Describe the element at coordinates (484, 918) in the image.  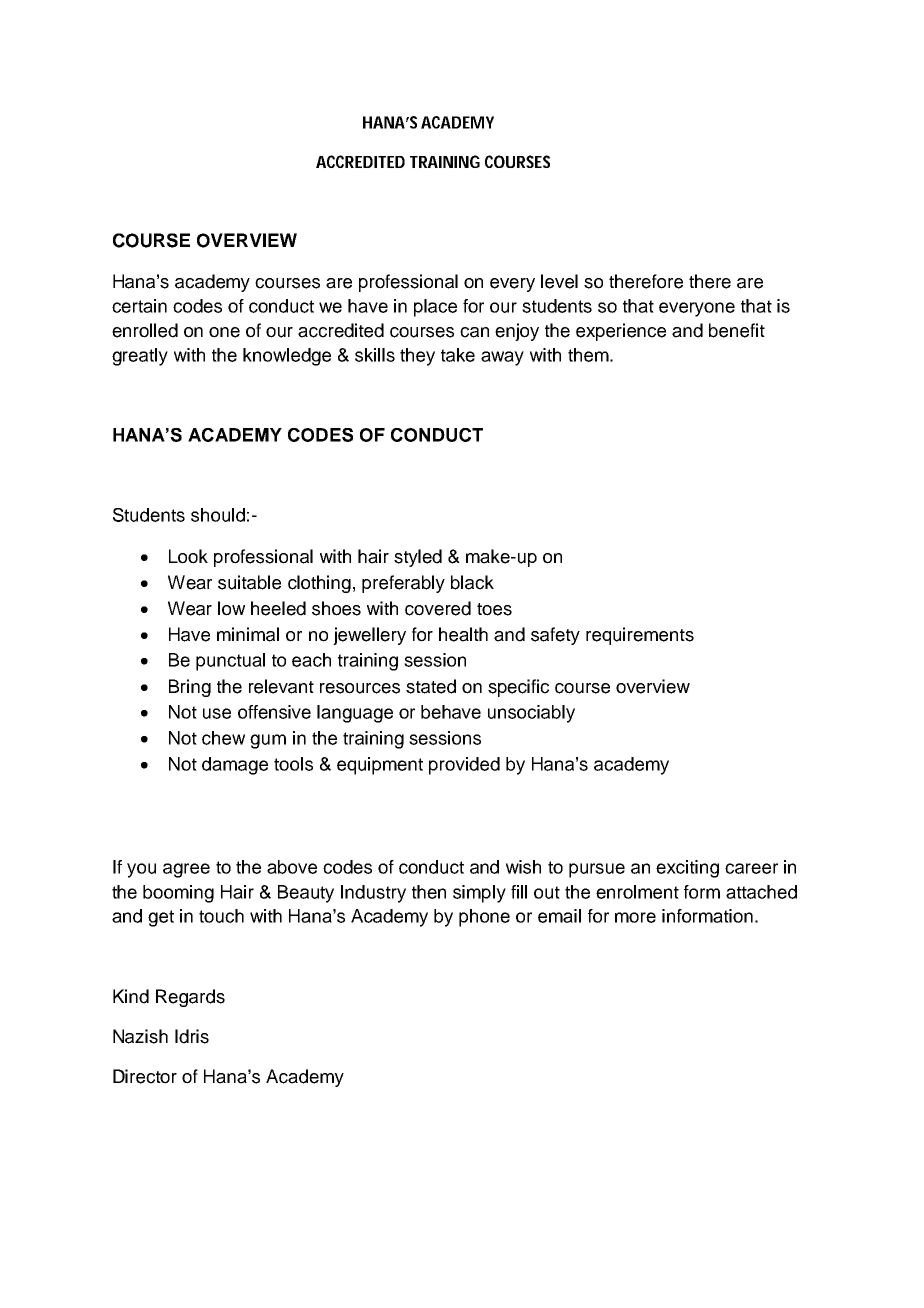
I see `phone` at that location.
